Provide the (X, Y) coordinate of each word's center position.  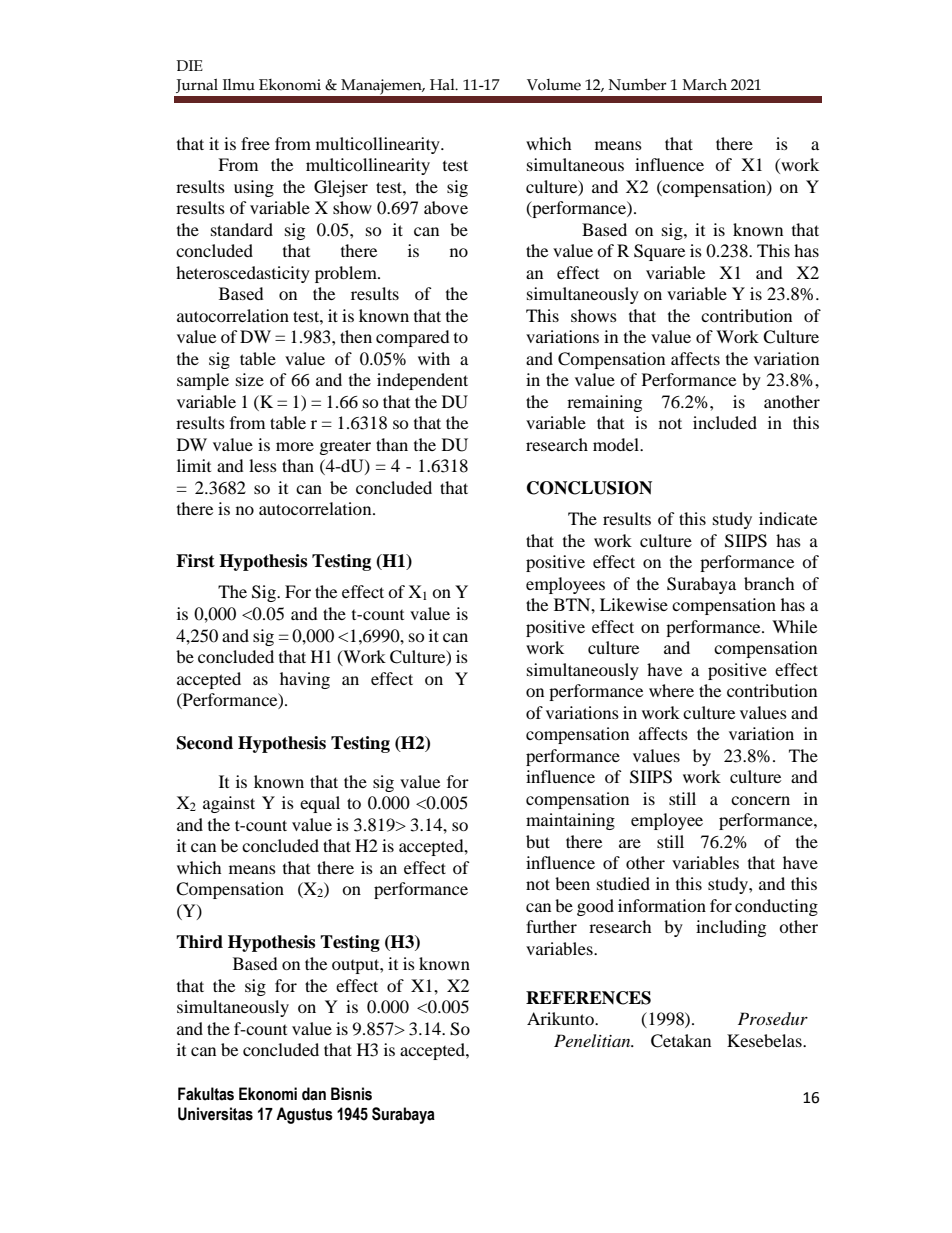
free (255, 143)
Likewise (634, 604)
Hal (443, 85)
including (731, 928)
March (705, 85)
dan (314, 1094)
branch (769, 583)
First (195, 561)
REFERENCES (588, 998)
